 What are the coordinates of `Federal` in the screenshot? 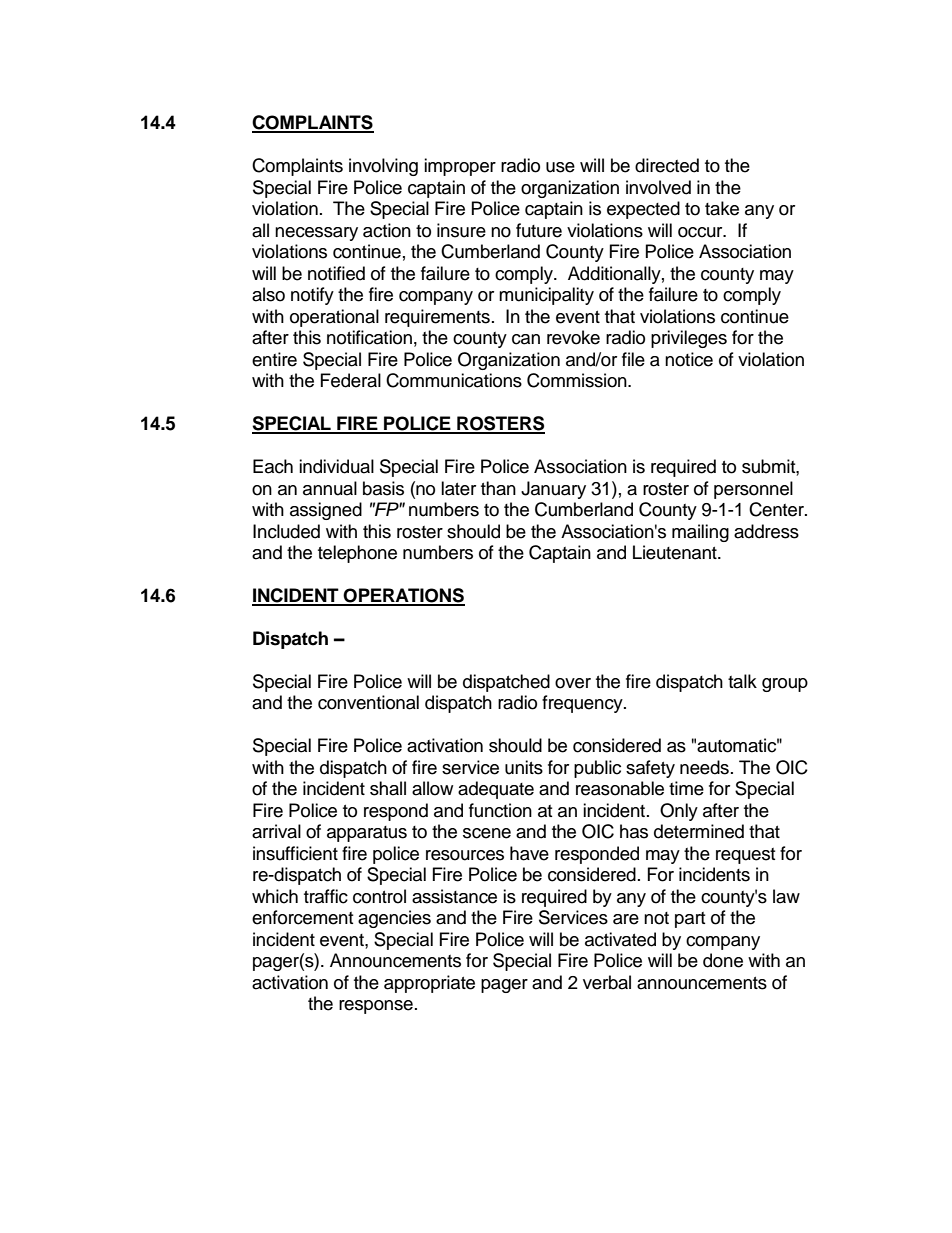 It's located at (351, 380).
